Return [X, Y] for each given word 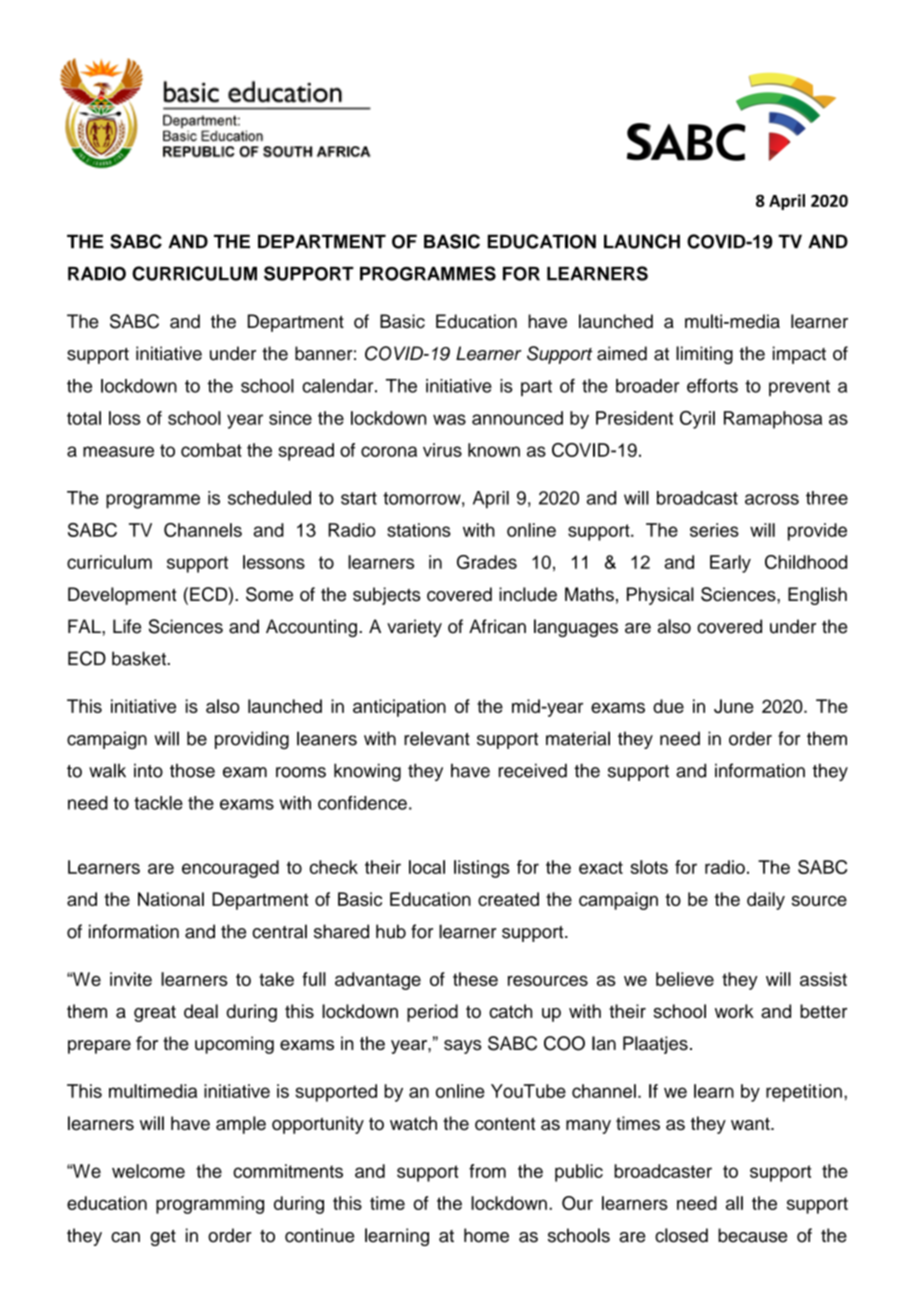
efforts [712, 385]
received [533, 770]
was [449, 419]
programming [210, 1205]
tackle [158, 803]
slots [649, 867]
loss [125, 418]
